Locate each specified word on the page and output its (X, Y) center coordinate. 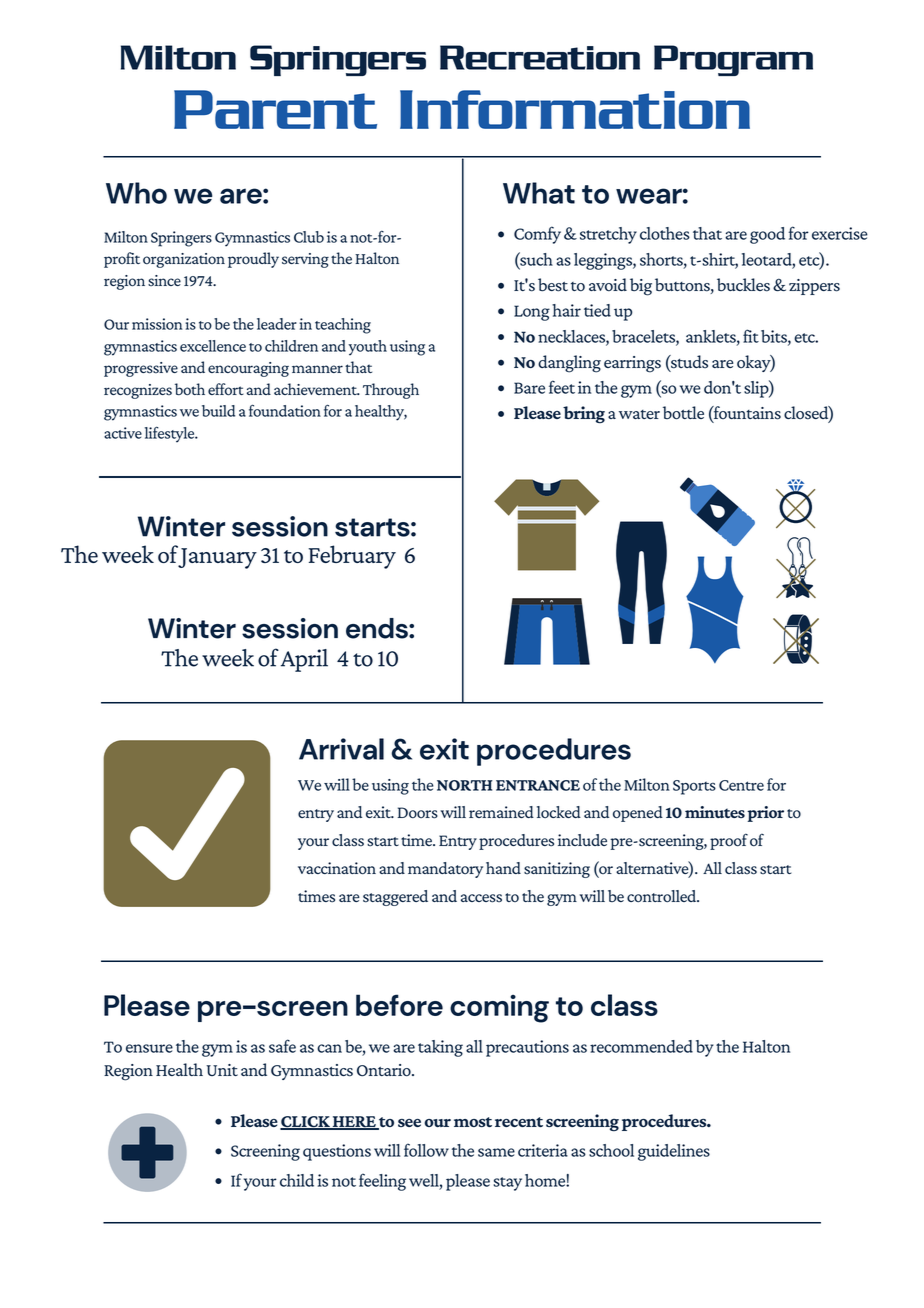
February (352, 557)
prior (765, 814)
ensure (149, 1048)
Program (733, 60)
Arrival (341, 749)
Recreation (540, 57)
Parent (275, 109)
